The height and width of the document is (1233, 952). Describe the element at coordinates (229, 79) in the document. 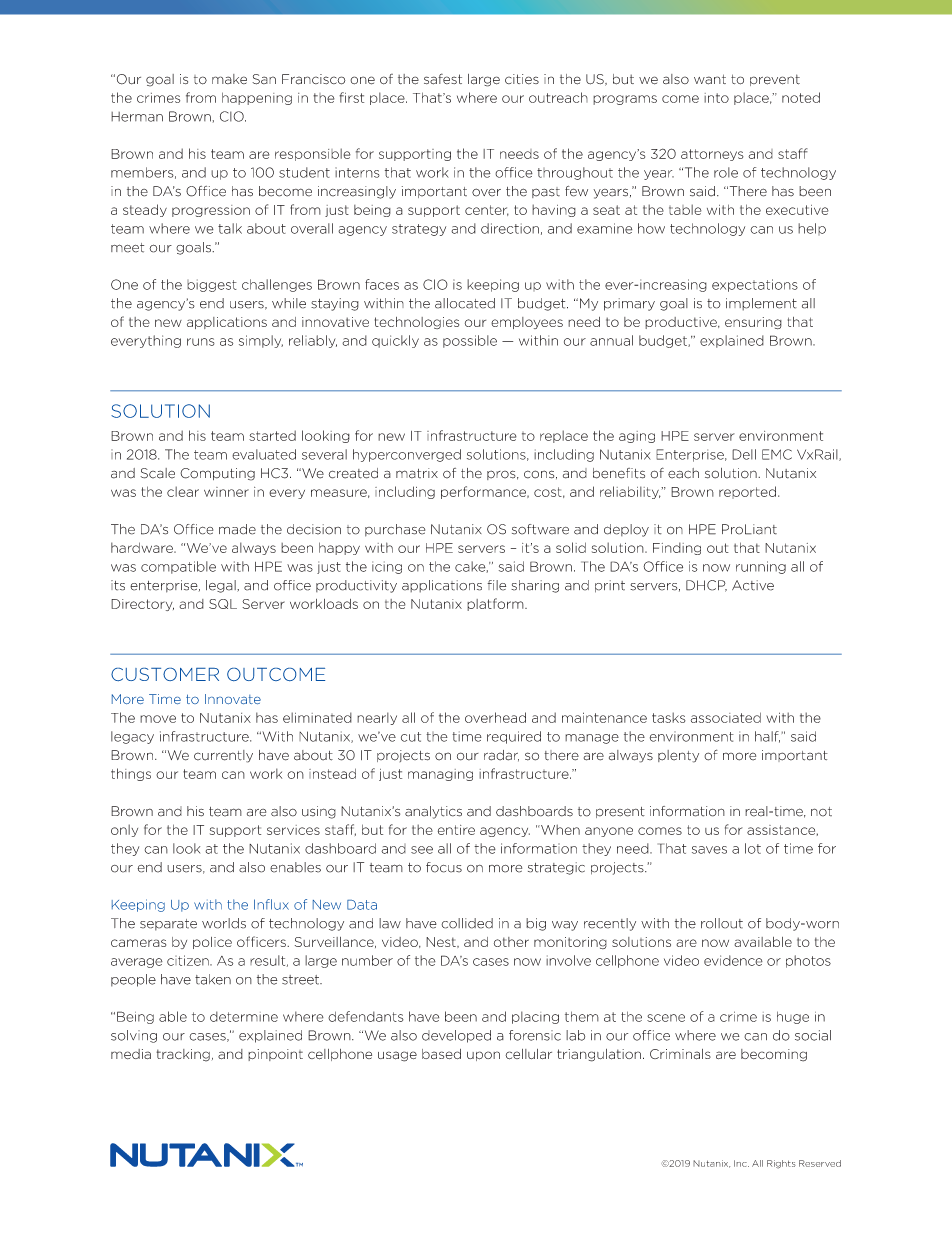

I see `make` at that location.
